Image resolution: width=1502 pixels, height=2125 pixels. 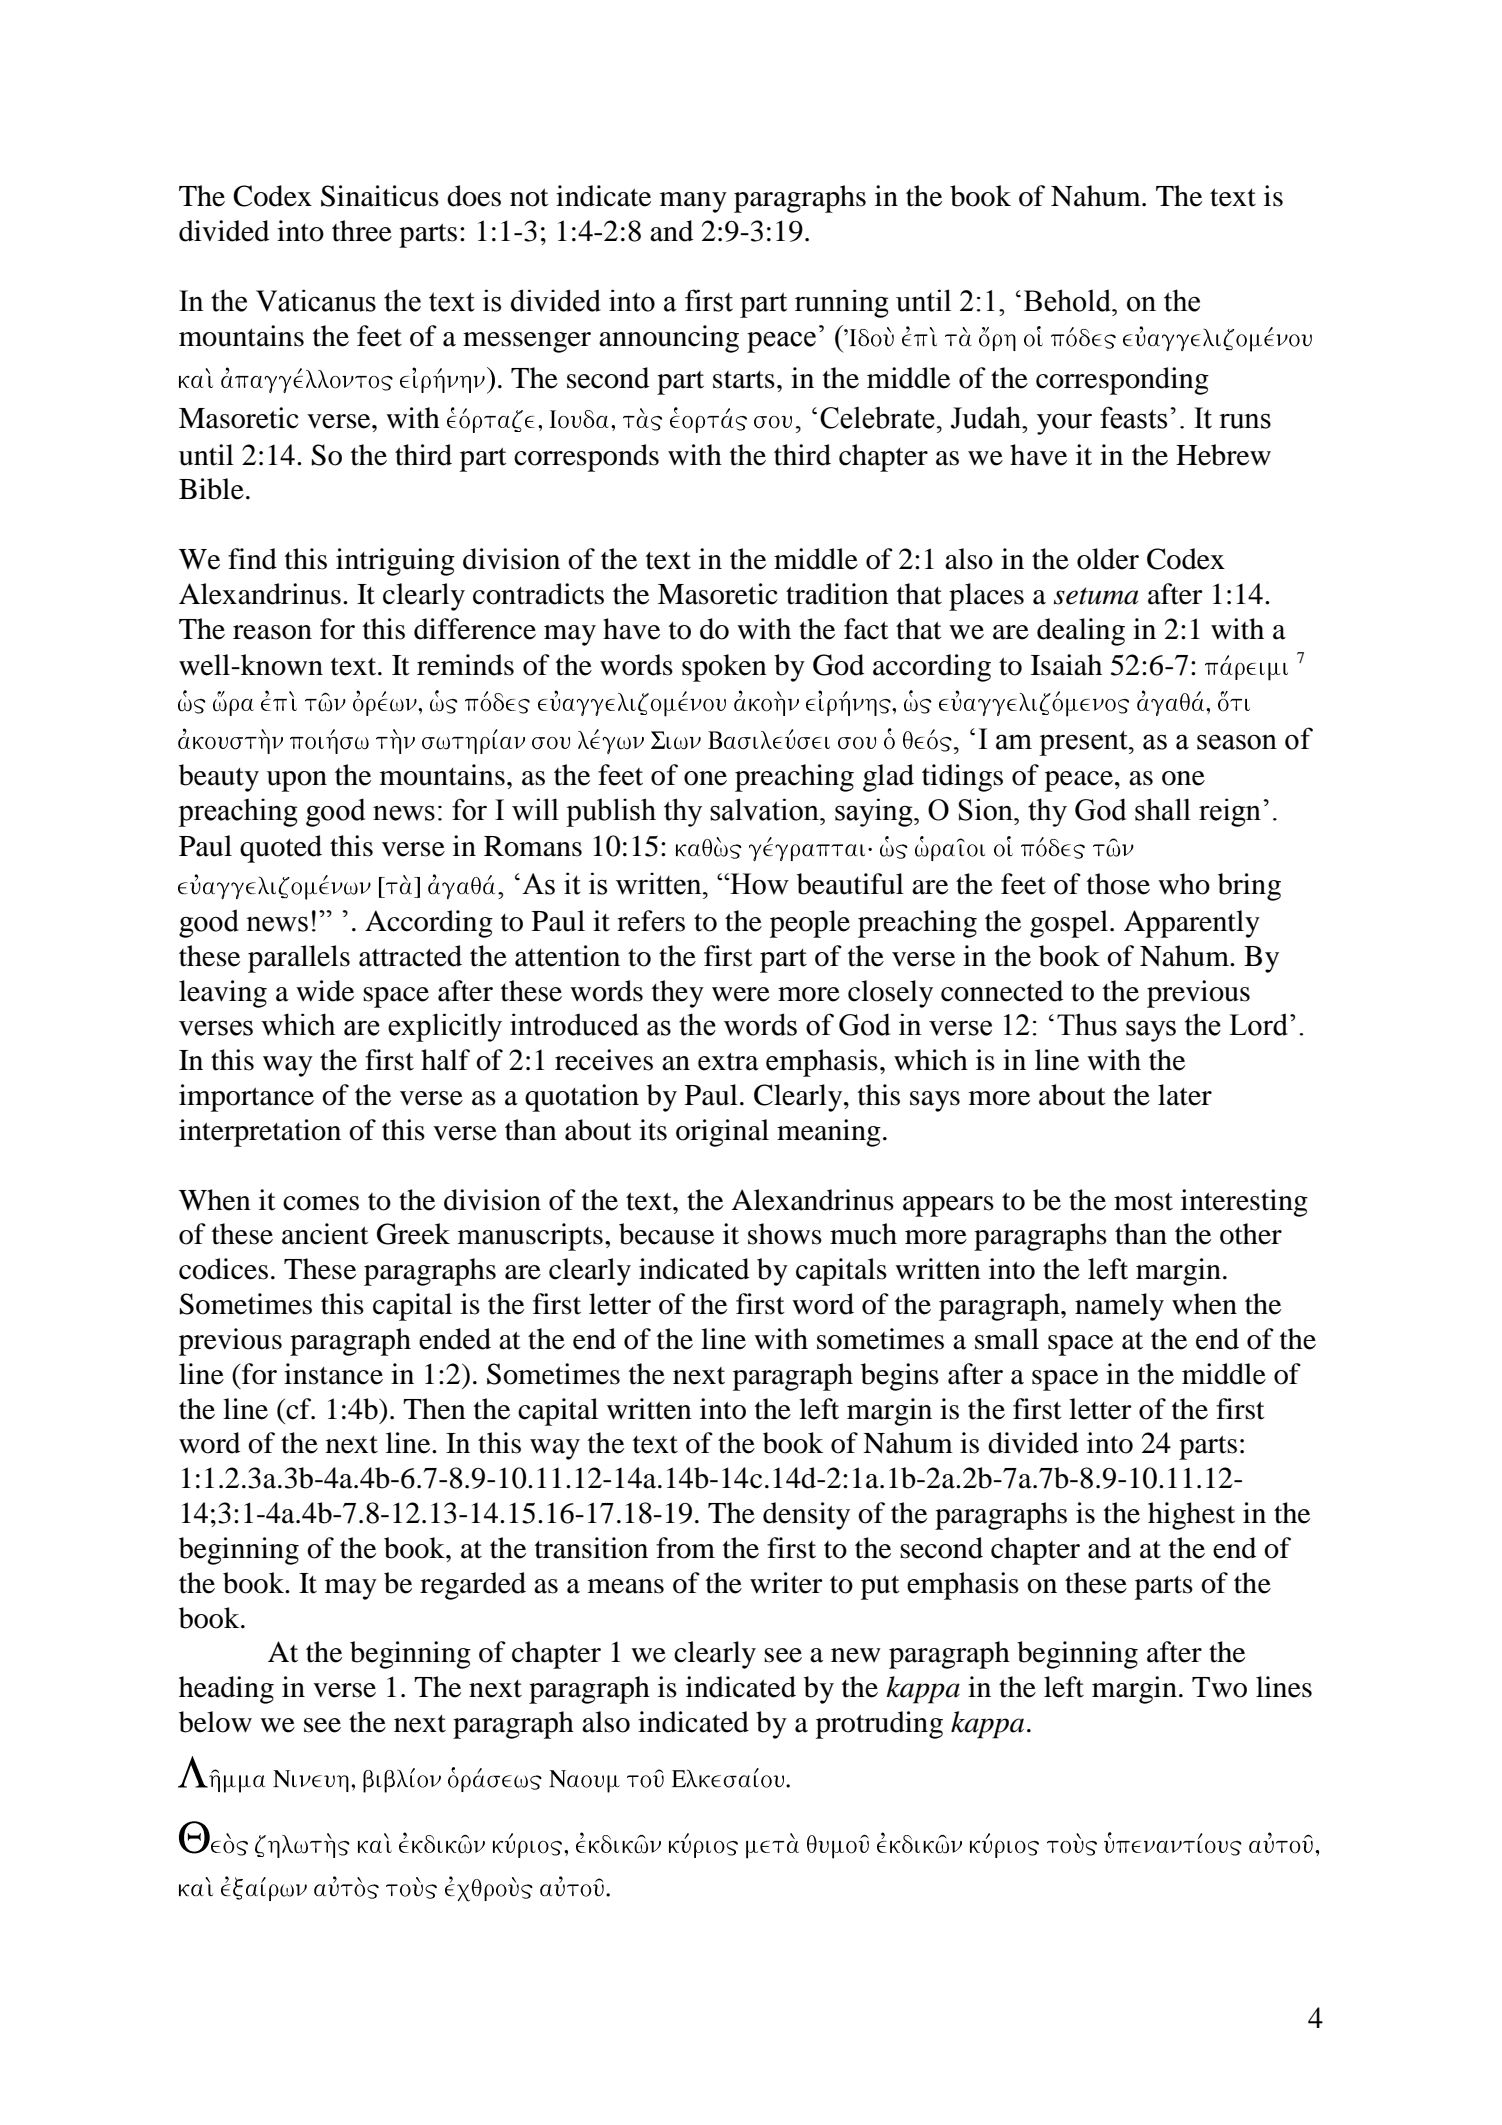 What do you see at coordinates (362, 231) in the screenshot?
I see `three` at bounding box center [362, 231].
